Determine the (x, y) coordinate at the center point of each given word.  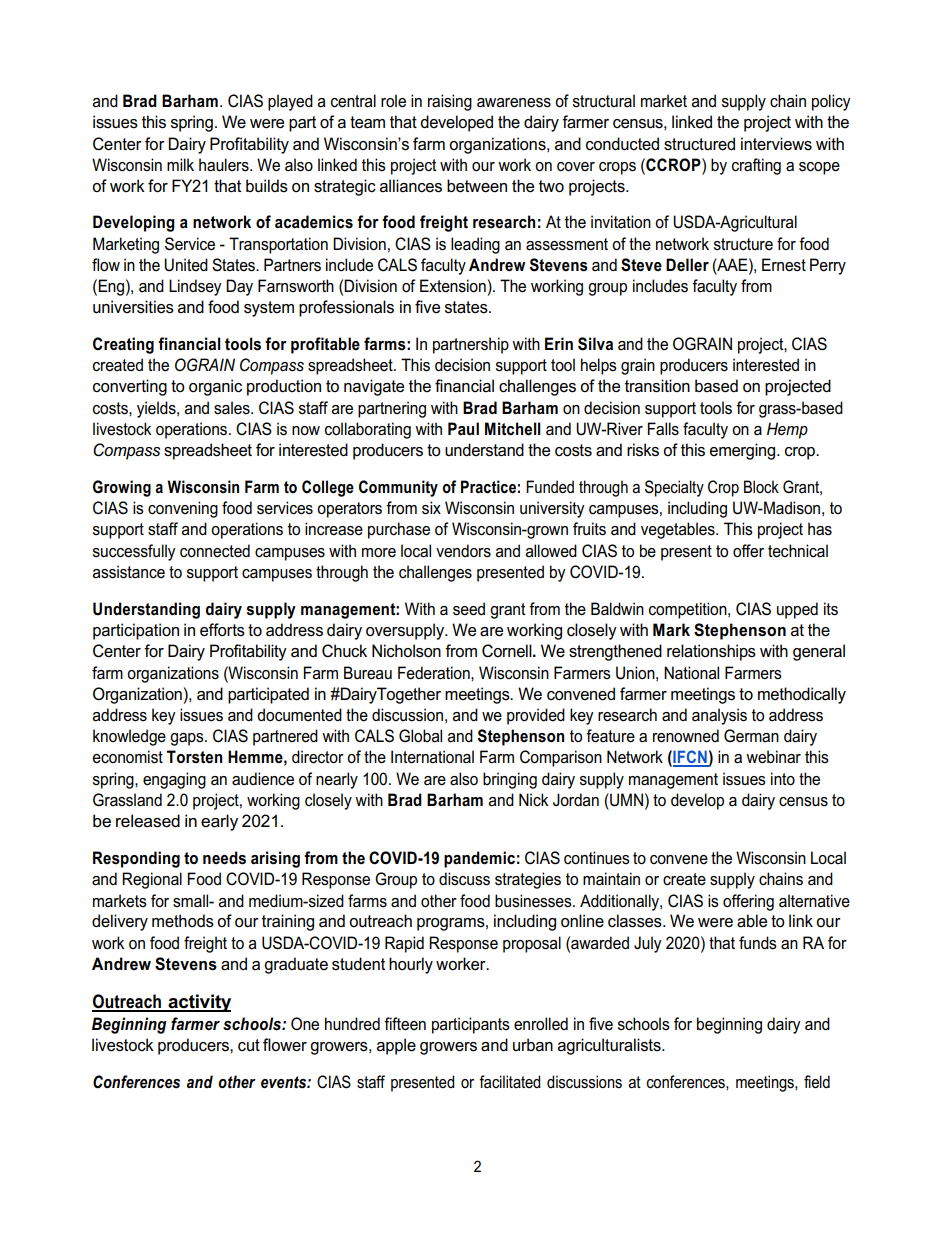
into (783, 779)
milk (180, 164)
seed (469, 609)
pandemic (479, 859)
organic (215, 387)
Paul (463, 428)
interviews (776, 144)
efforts (222, 630)
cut (249, 1045)
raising (450, 102)
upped (797, 610)
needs (224, 858)
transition (657, 386)
